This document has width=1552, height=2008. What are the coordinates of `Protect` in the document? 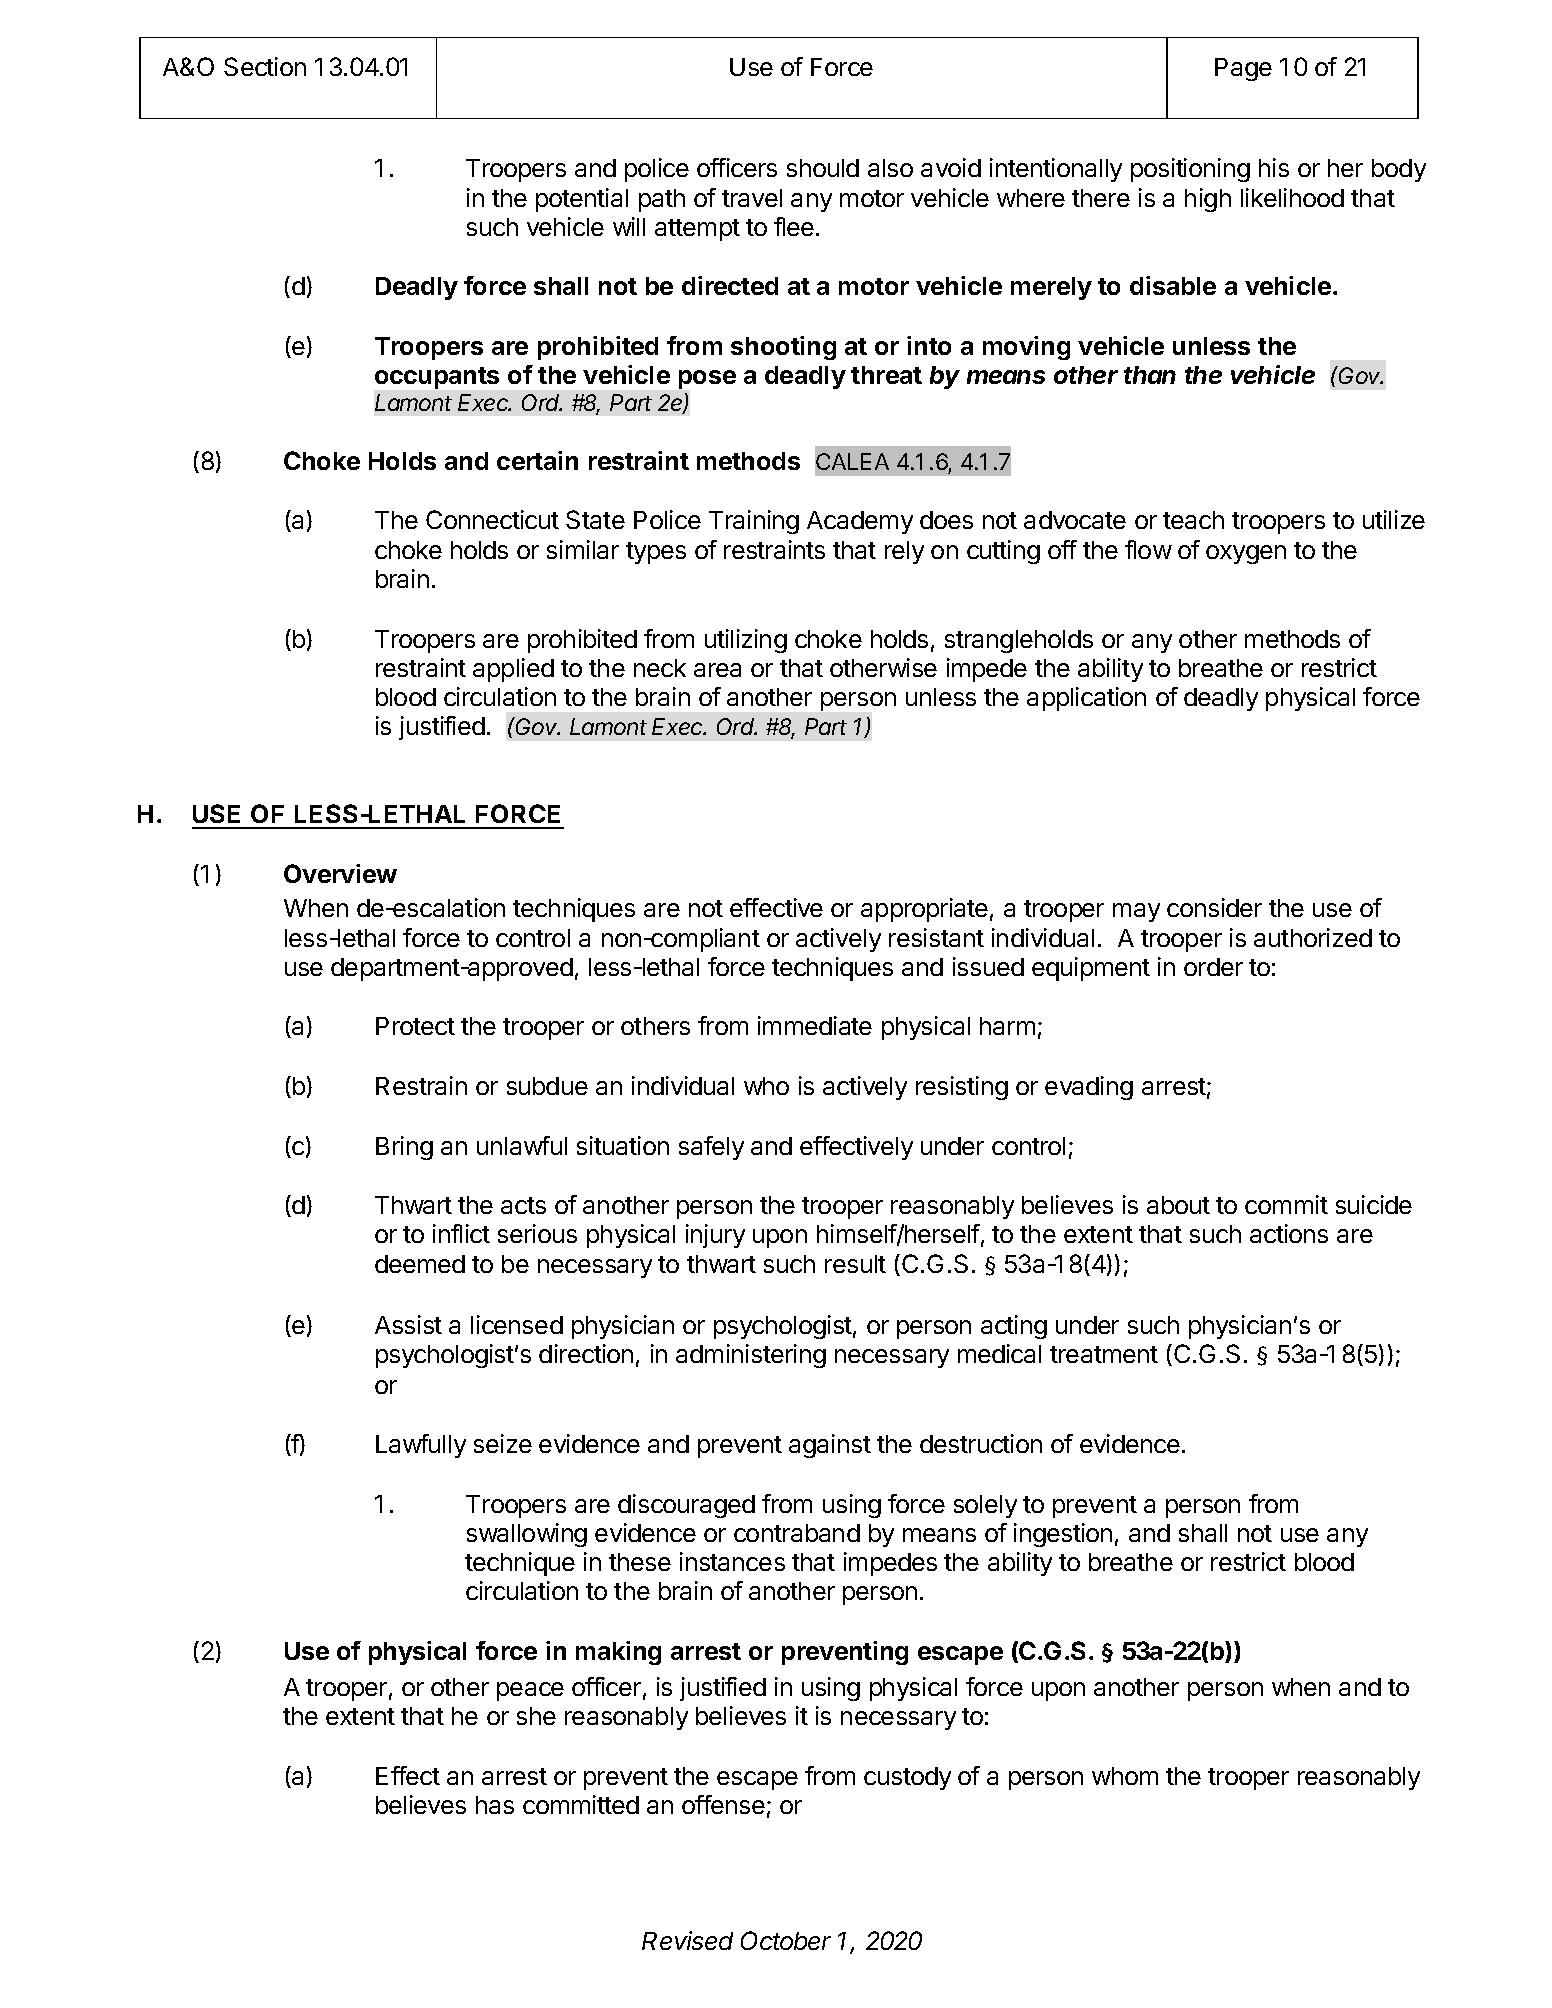 It's located at (415, 1026).
